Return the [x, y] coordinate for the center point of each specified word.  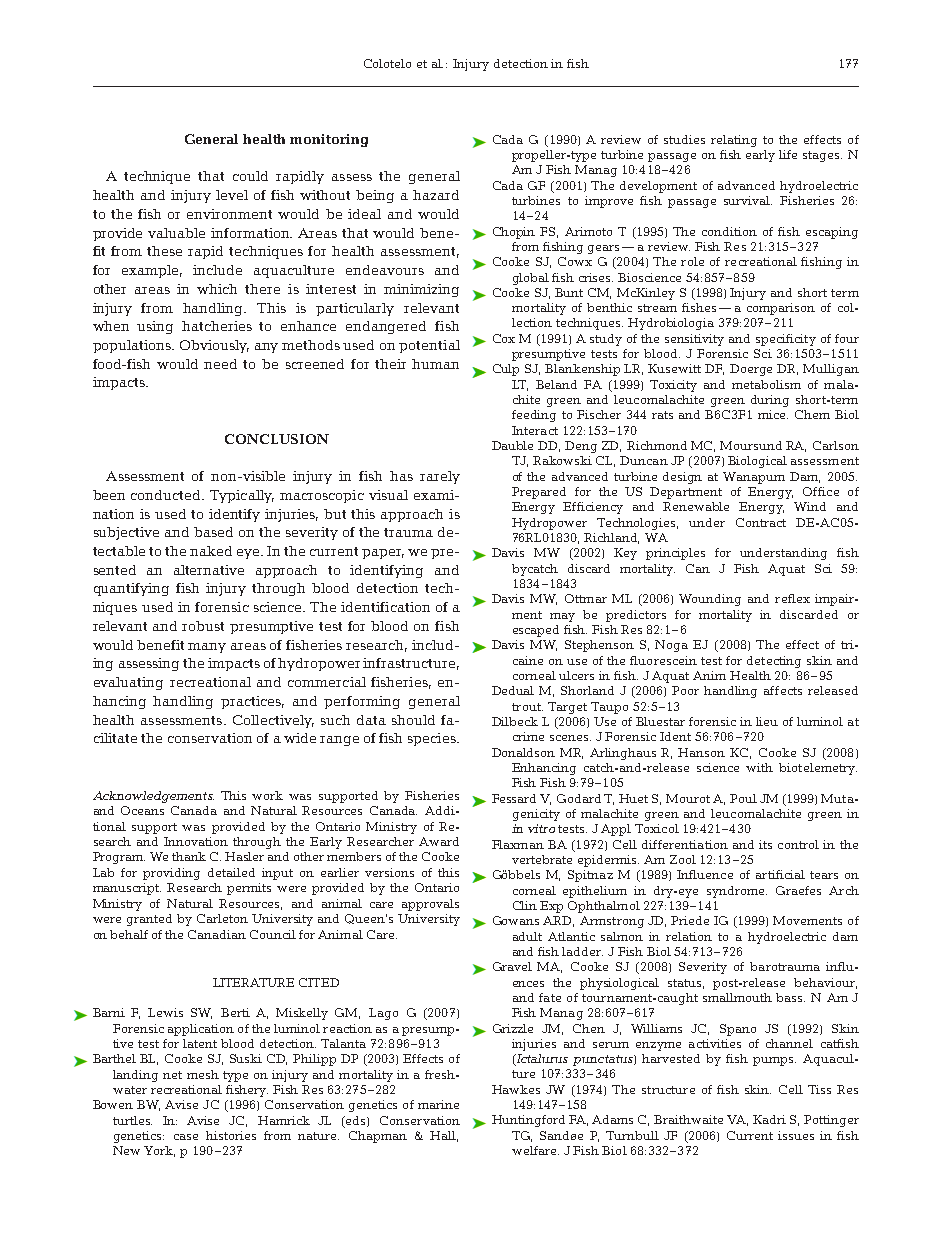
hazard [436, 195]
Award [439, 841]
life [788, 154]
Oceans [142, 810]
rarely [440, 477]
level [232, 195]
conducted [167, 495]
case [186, 1137]
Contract [761, 522]
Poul [743, 798]
